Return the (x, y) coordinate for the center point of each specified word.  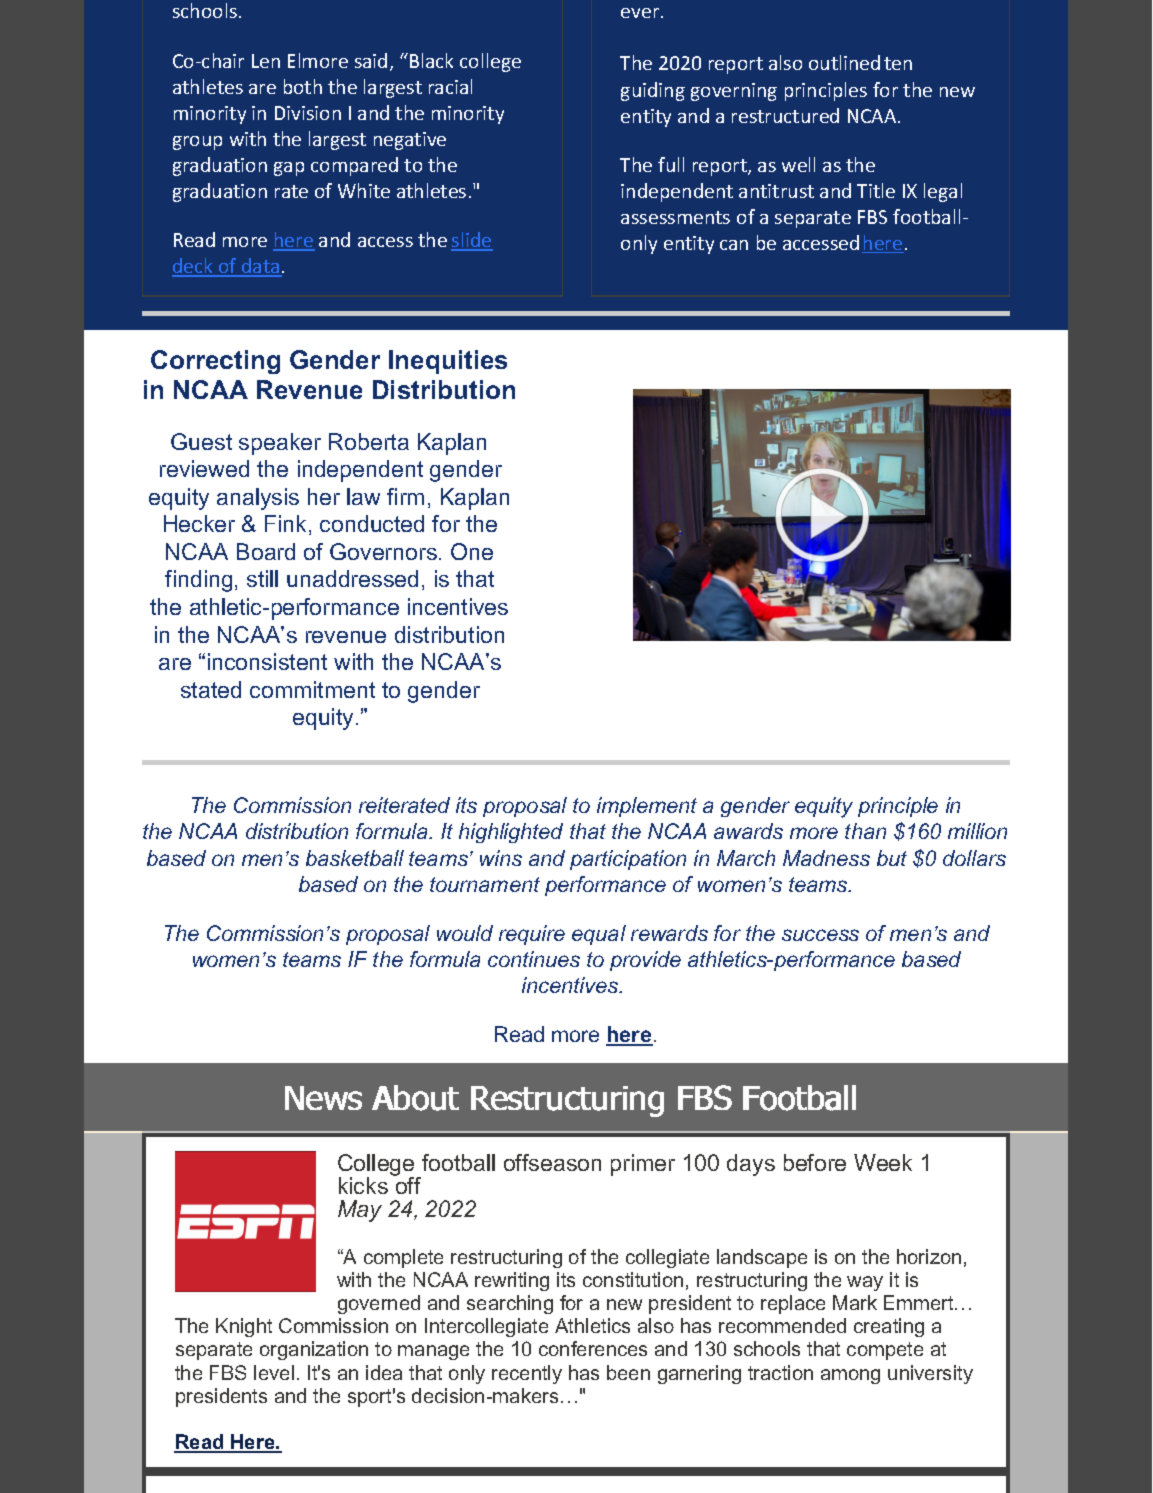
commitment (312, 689)
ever (641, 13)
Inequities (448, 362)
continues (534, 959)
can (734, 245)
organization (314, 1350)
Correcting (215, 362)
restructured (785, 115)
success (820, 935)
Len (266, 61)
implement (647, 807)
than (865, 831)
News (323, 1098)
